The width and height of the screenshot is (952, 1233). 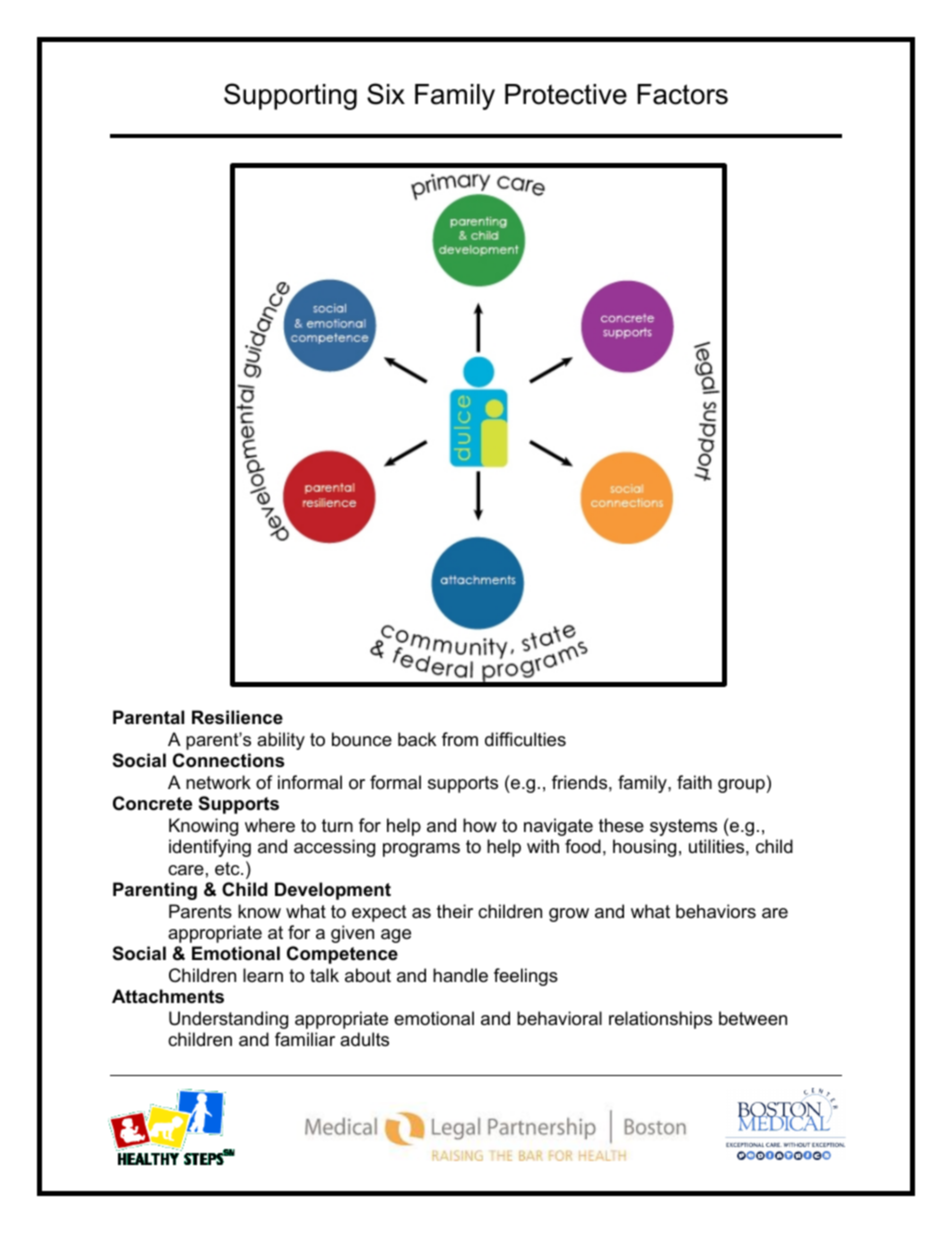 What do you see at coordinates (386, 94) in the screenshot?
I see `Six` at bounding box center [386, 94].
